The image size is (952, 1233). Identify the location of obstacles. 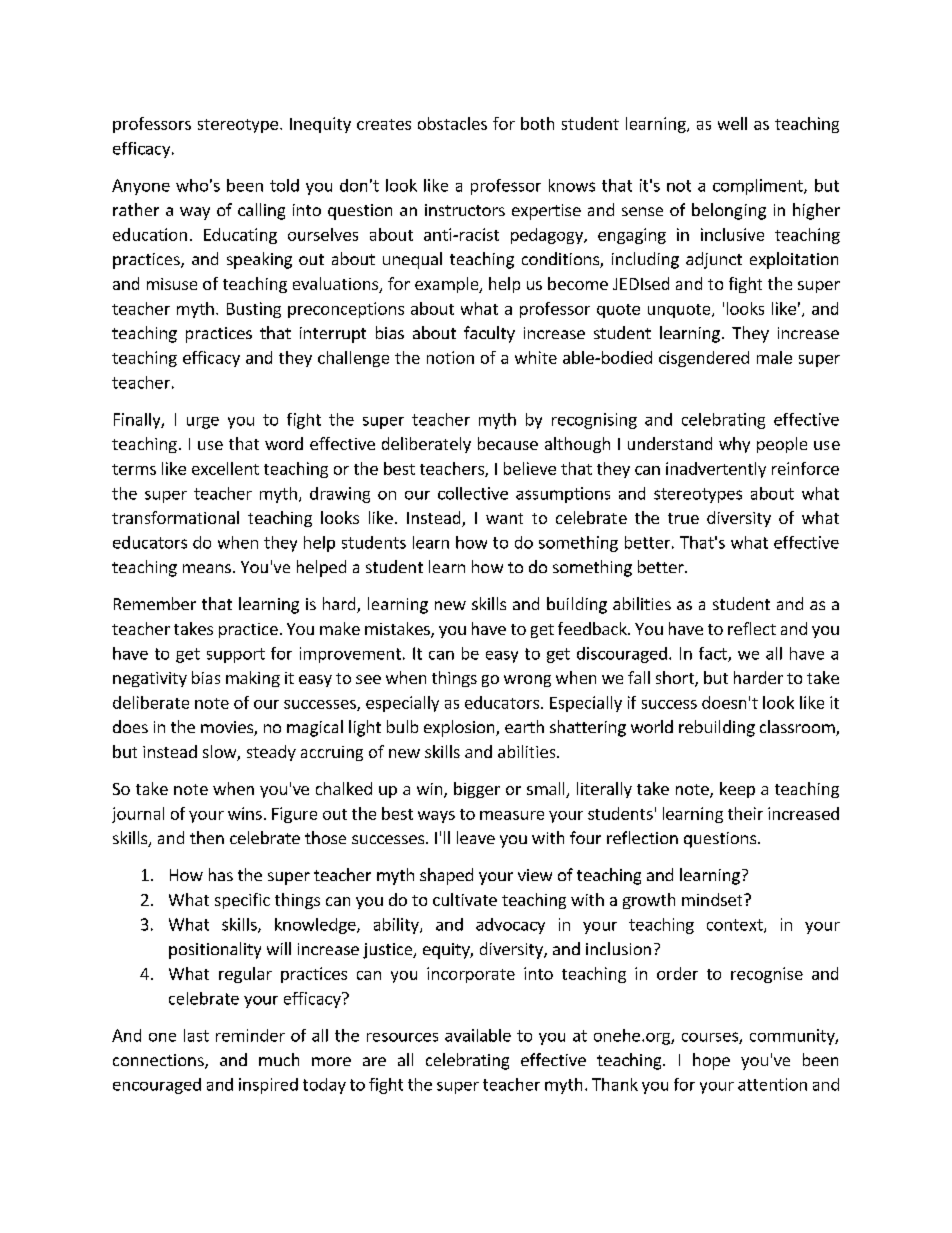
(452, 123).
